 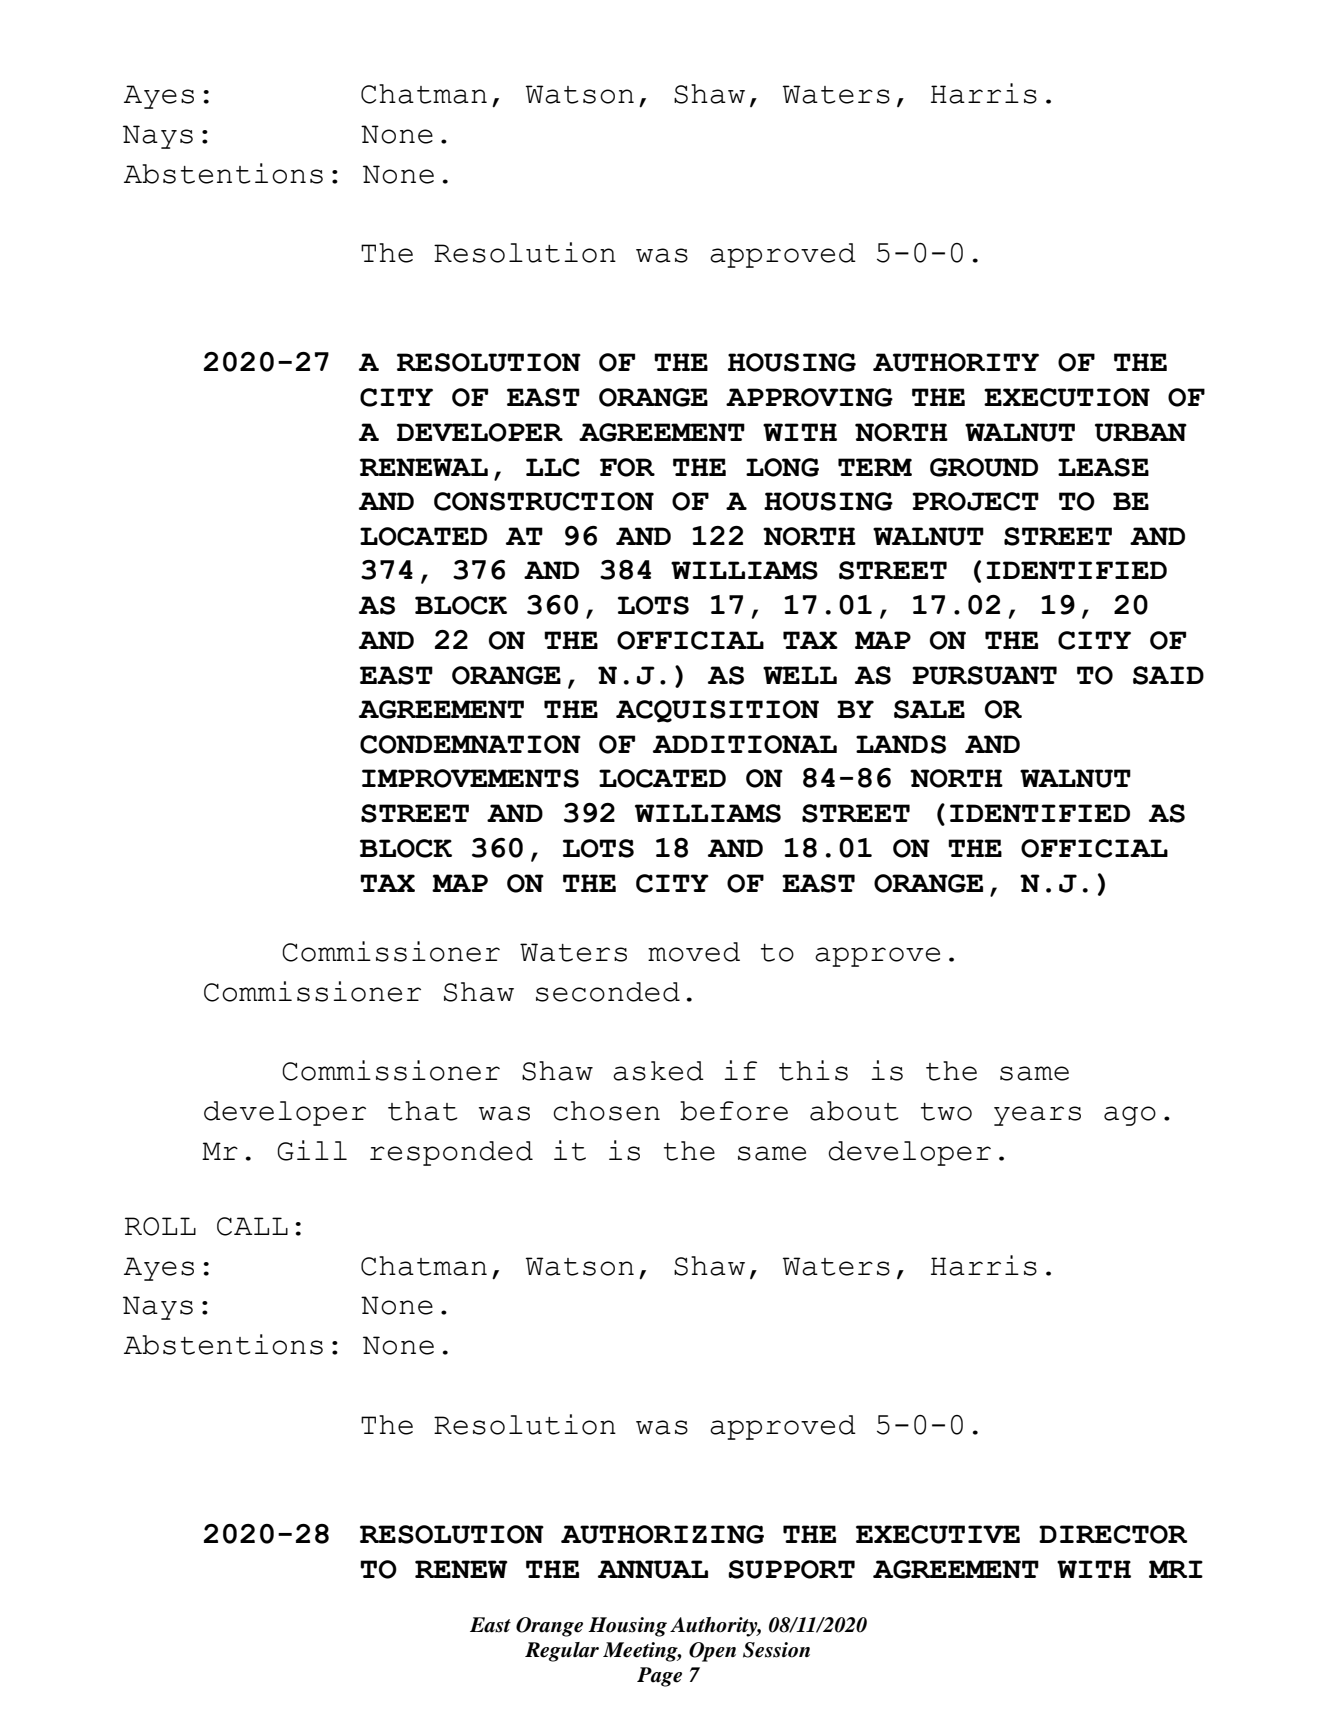 I want to click on LLC, so click(x=553, y=467).
